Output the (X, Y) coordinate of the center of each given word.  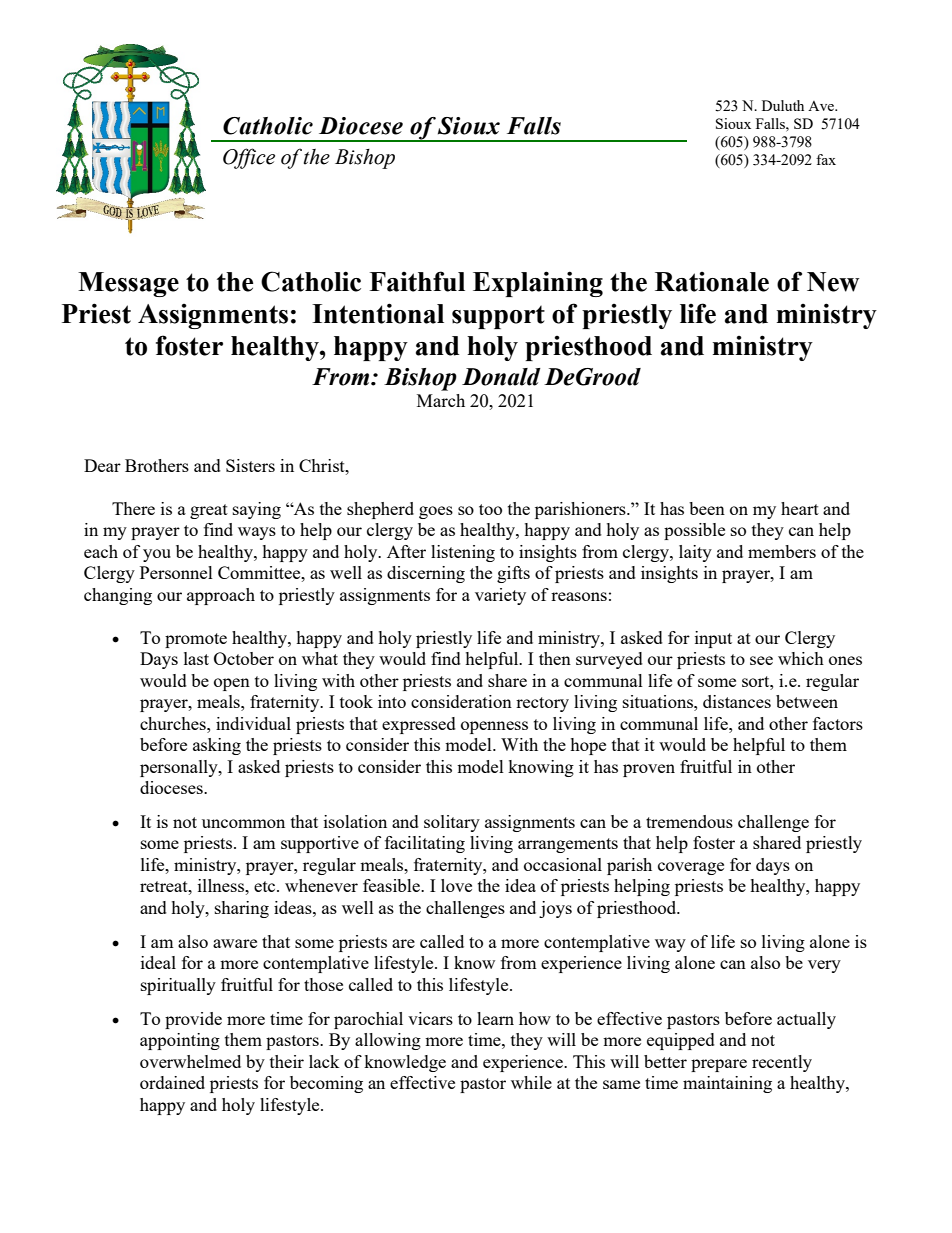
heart (800, 508)
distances (737, 701)
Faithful (417, 281)
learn (495, 1018)
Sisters (250, 465)
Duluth (783, 105)
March (441, 400)
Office (249, 158)
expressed (419, 725)
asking (217, 746)
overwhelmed (190, 1061)
